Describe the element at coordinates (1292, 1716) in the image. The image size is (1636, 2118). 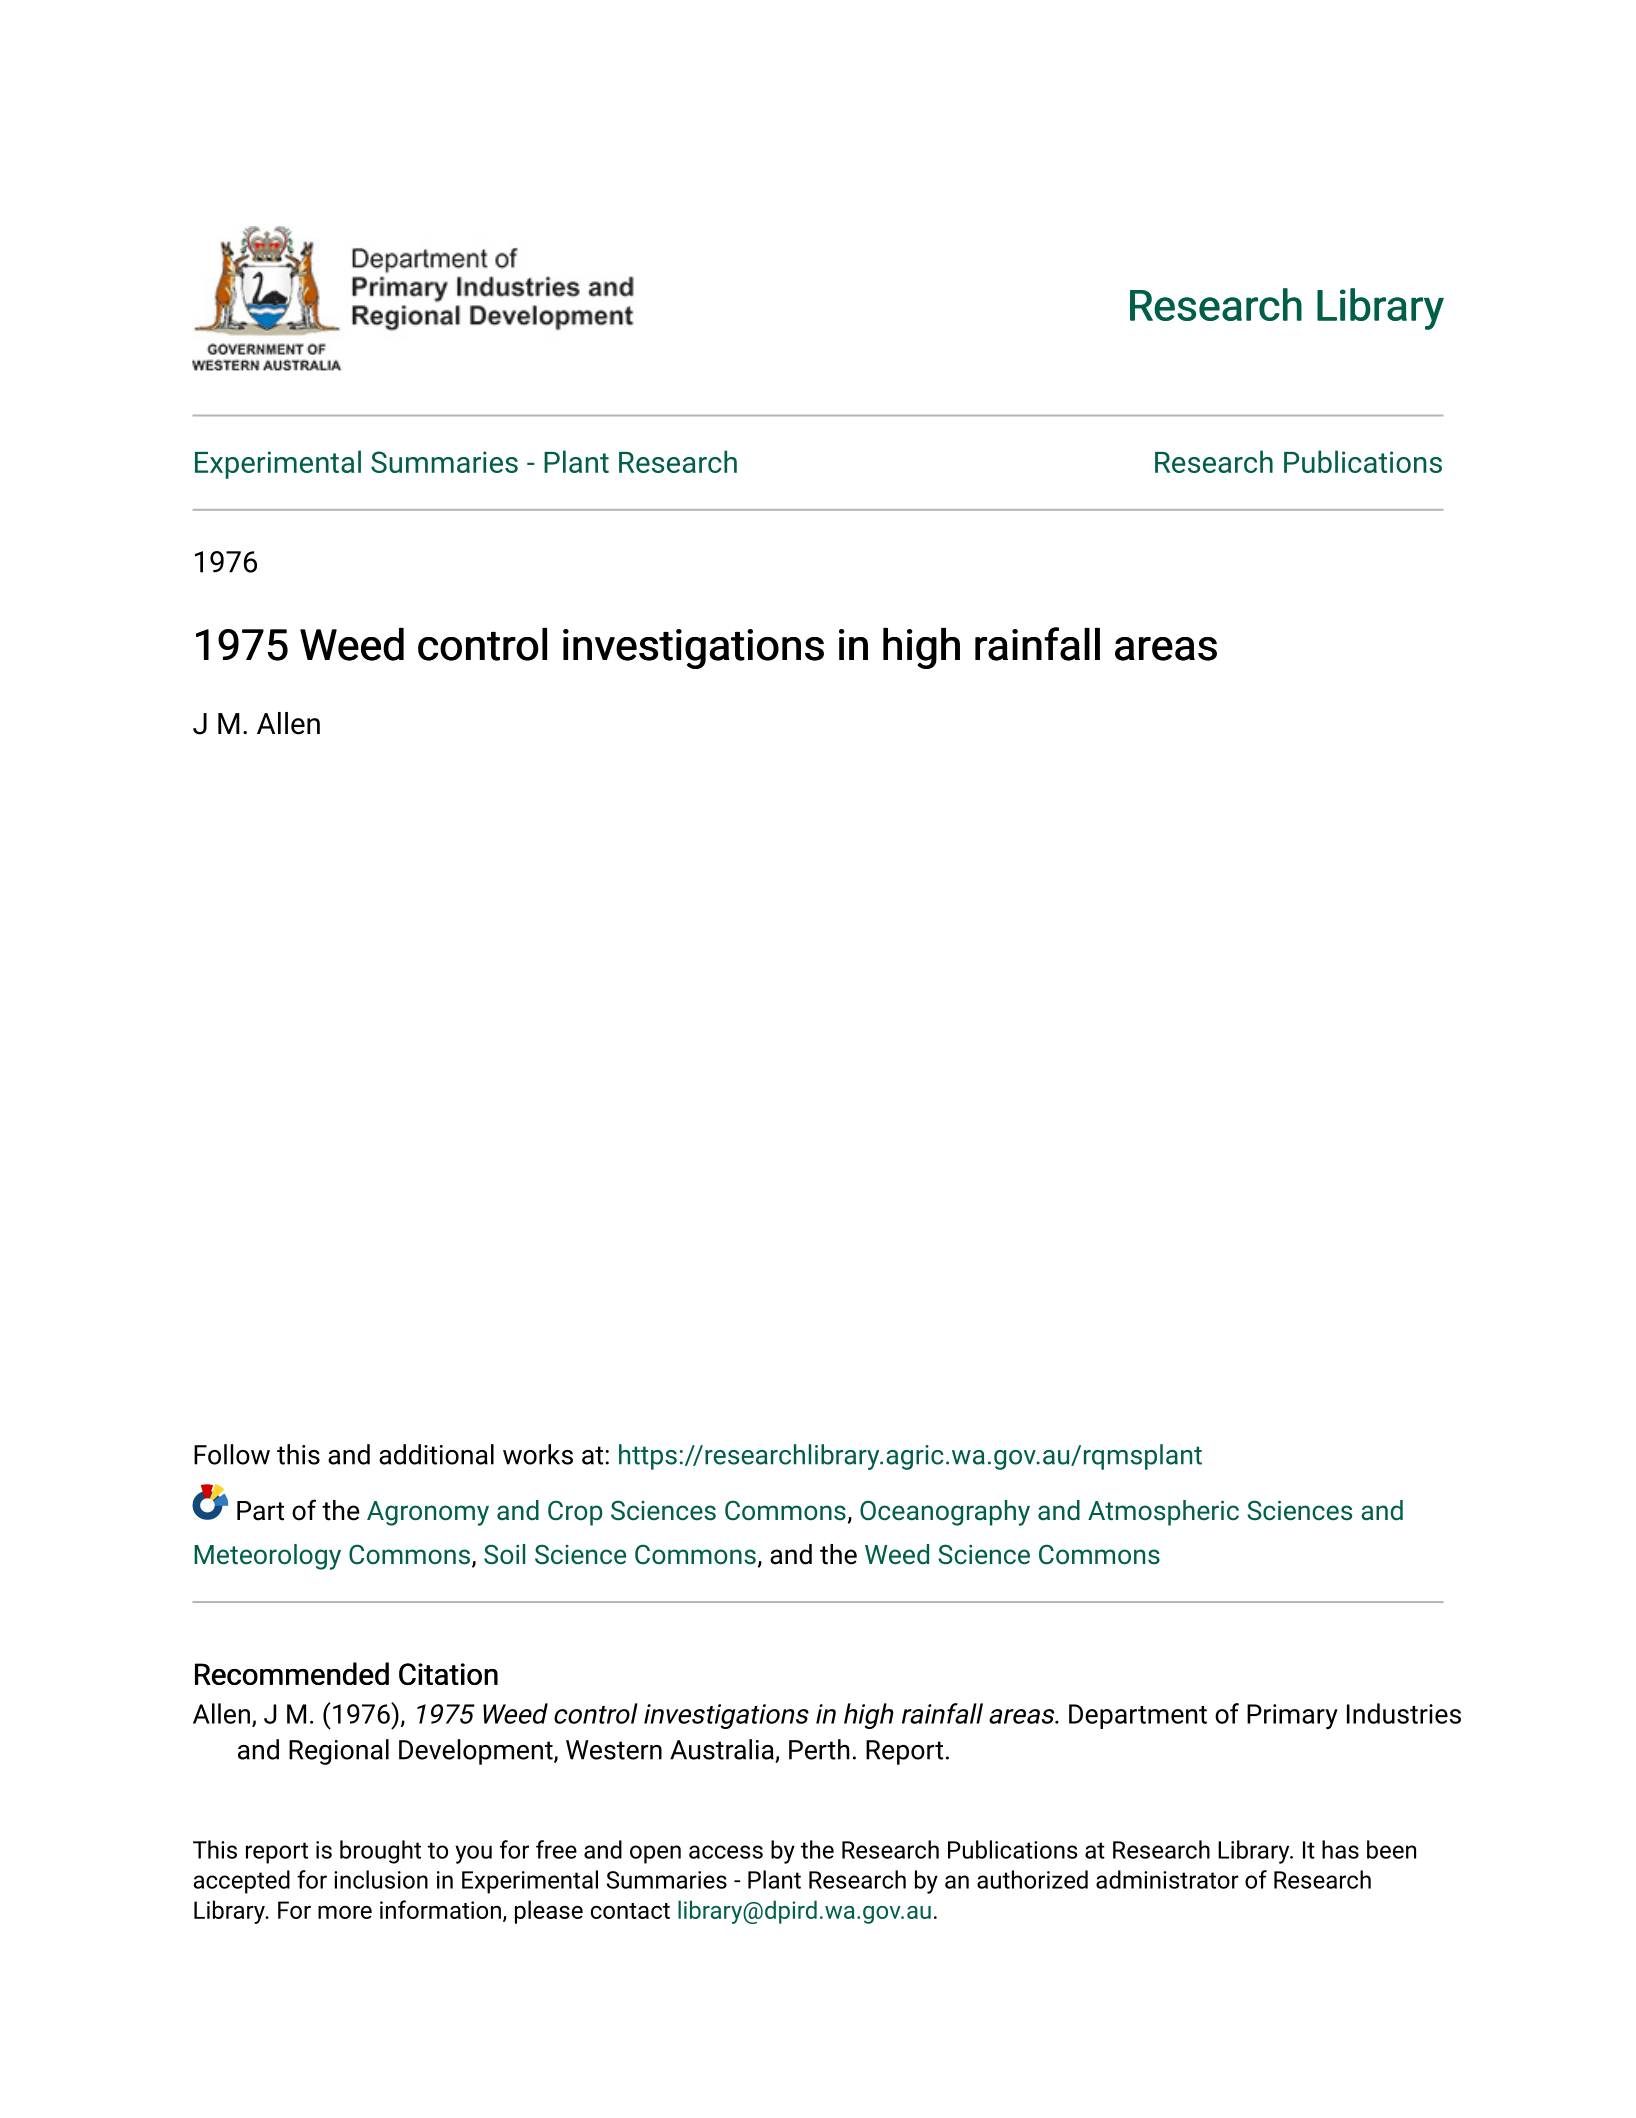
I see `Primary` at that location.
